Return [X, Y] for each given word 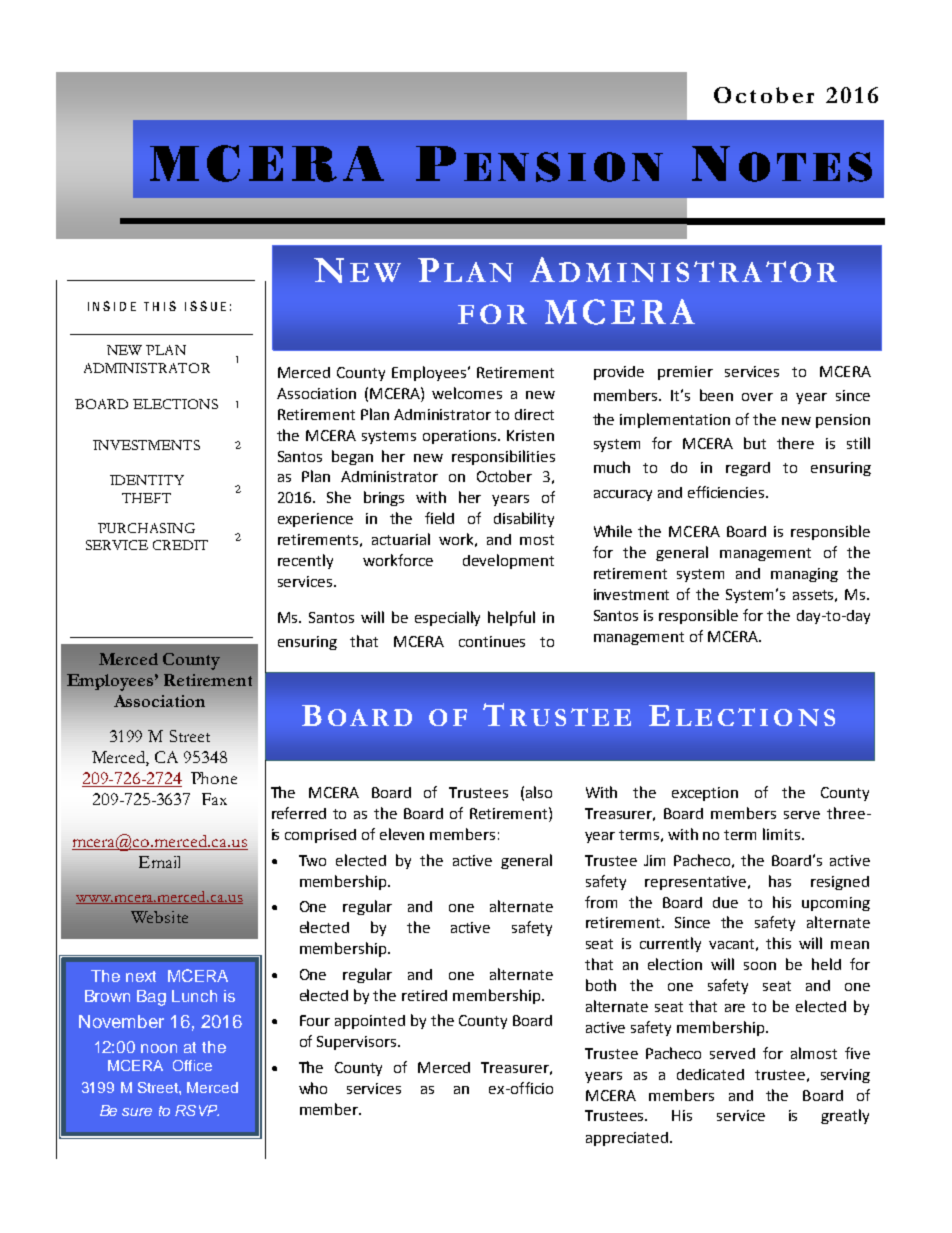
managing [804, 575]
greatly [845, 1116]
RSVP [197, 1110]
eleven [402, 834]
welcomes [467, 393]
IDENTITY [147, 480]
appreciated [627, 1139]
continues [492, 641]
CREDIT [180, 545]
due [725, 902]
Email [159, 862]
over [757, 397]
